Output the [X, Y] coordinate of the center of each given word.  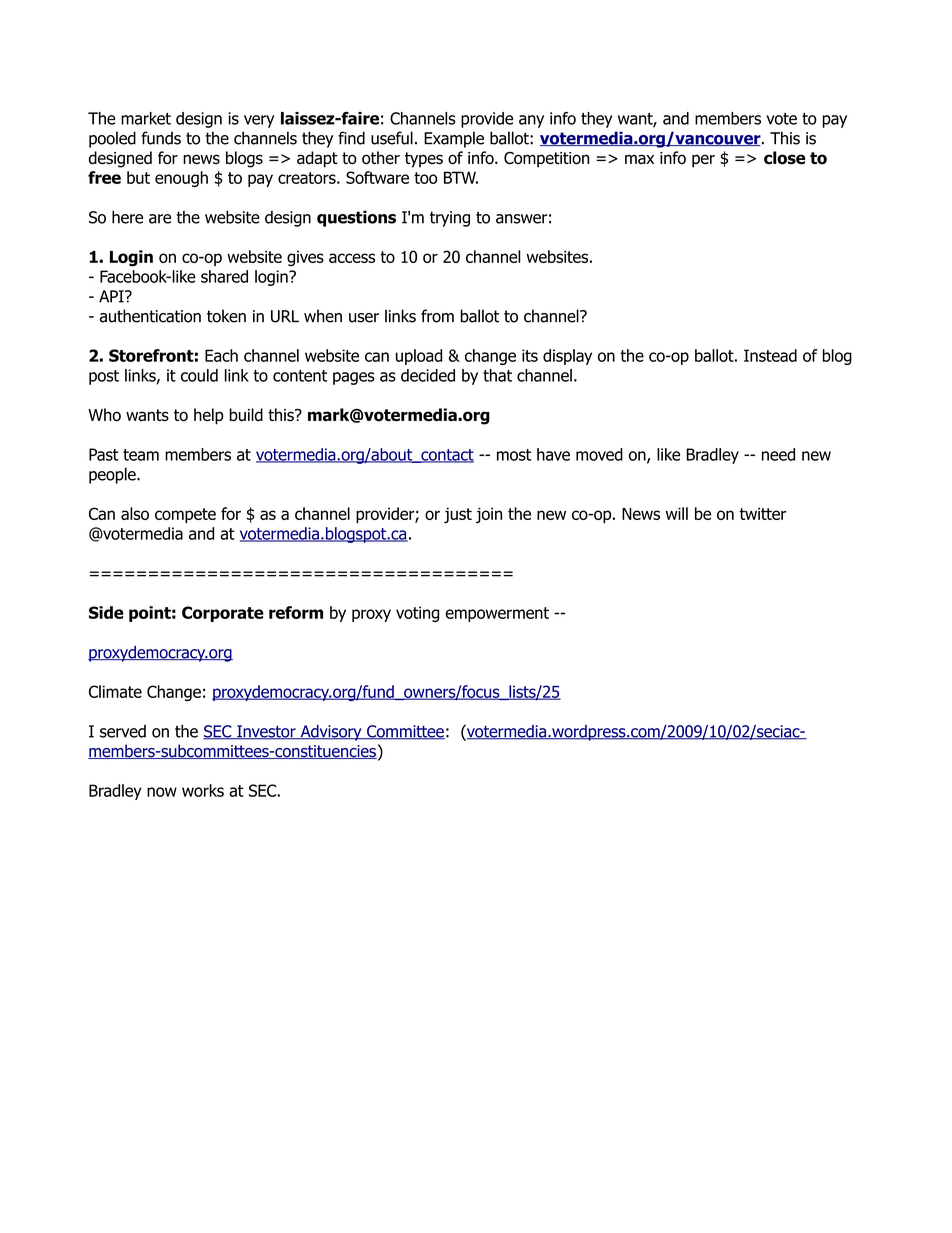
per [703, 161]
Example [454, 139]
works [203, 790]
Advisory [331, 733]
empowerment [497, 614]
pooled [112, 139]
